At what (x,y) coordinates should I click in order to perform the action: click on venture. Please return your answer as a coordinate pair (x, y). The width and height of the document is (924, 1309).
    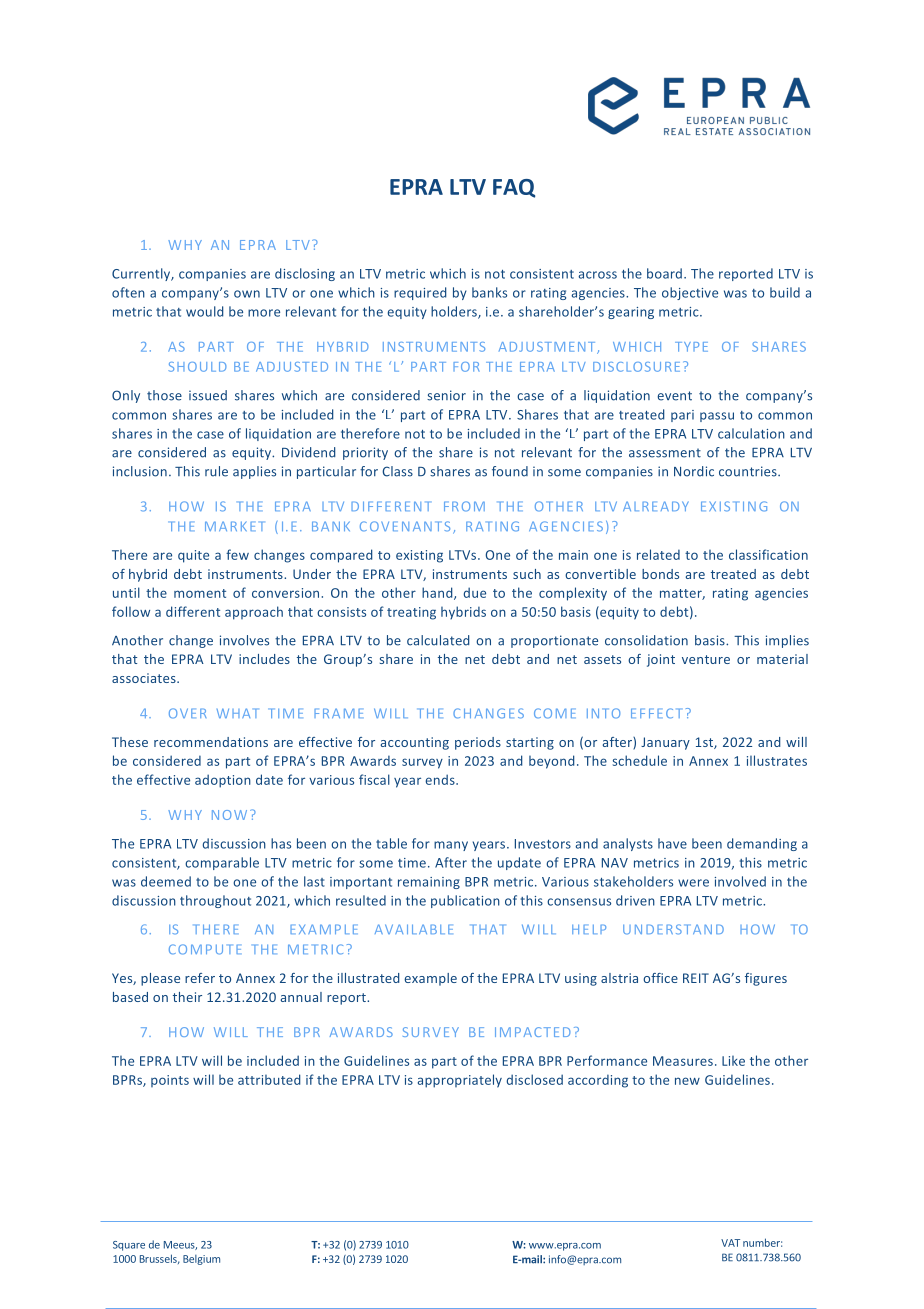
    Looking at the image, I should click on (706, 659).
